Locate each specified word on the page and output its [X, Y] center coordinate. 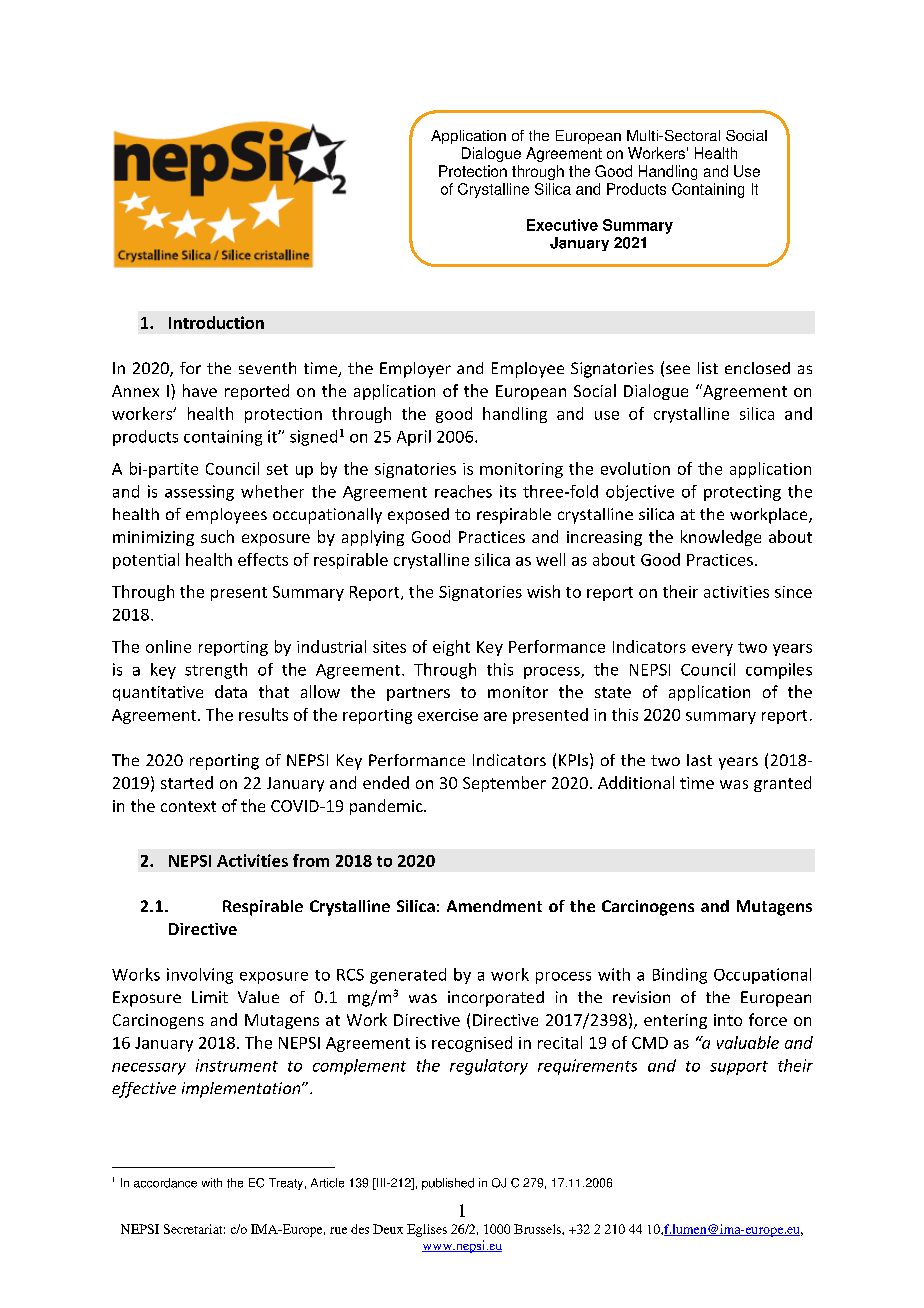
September [504, 784]
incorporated [496, 999]
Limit [210, 997]
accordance [165, 1183]
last [699, 760]
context [188, 806]
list [708, 368]
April [414, 438]
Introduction [216, 322]
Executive [562, 225]
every [712, 650]
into [728, 1020]
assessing [199, 493]
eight [451, 648]
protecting [742, 493]
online [168, 646]
